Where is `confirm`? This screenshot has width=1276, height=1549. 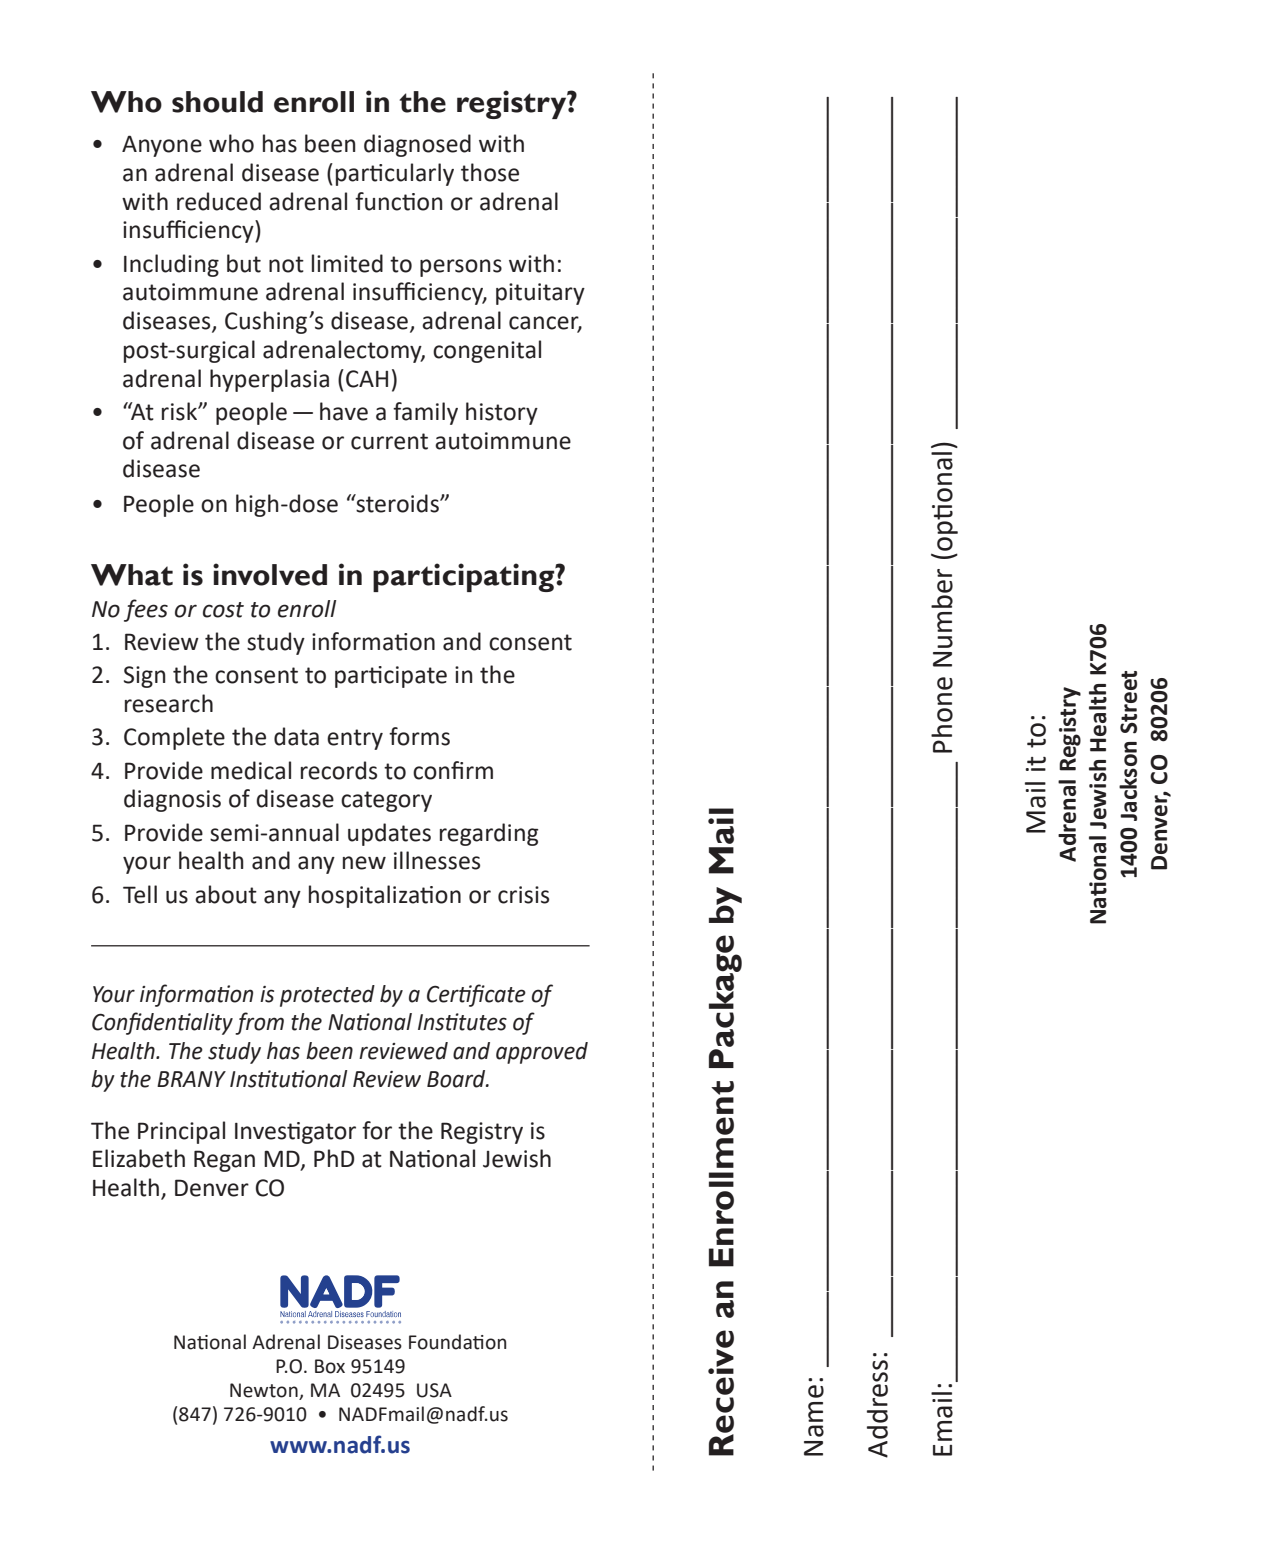
confirm is located at coordinates (453, 770).
